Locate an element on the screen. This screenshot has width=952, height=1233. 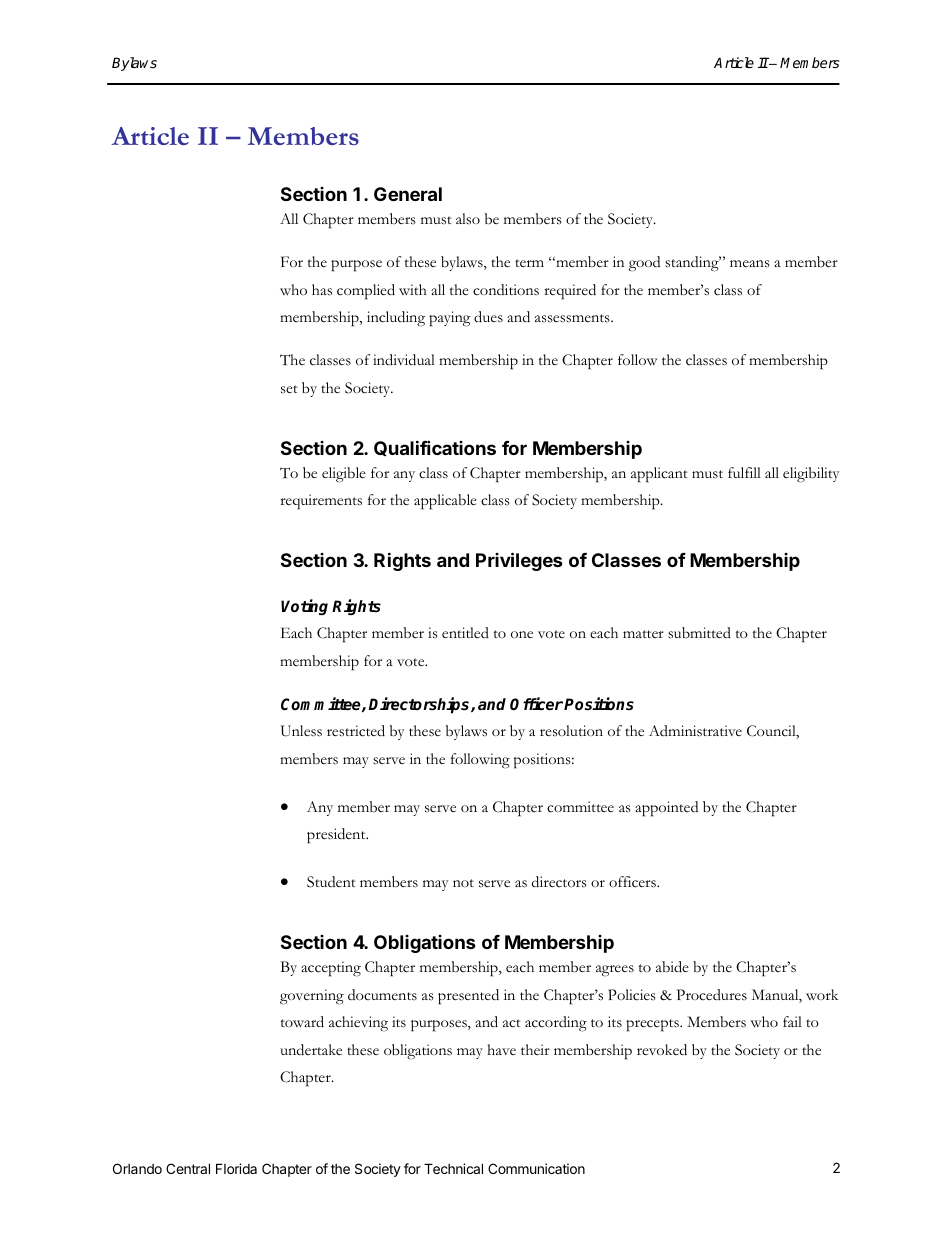
Florida is located at coordinates (236, 1168).
